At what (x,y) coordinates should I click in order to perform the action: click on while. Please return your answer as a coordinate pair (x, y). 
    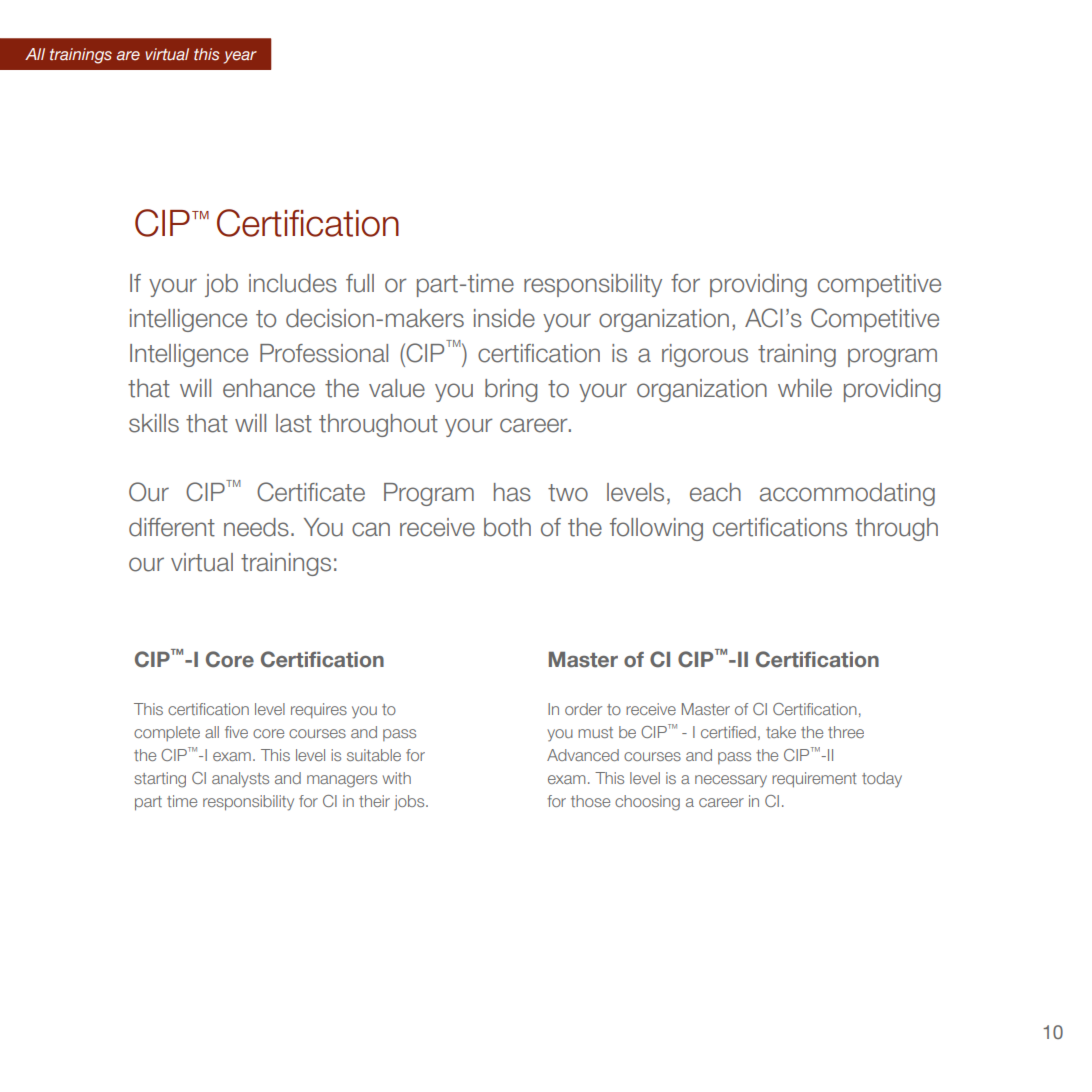
    Looking at the image, I should click on (805, 388).
